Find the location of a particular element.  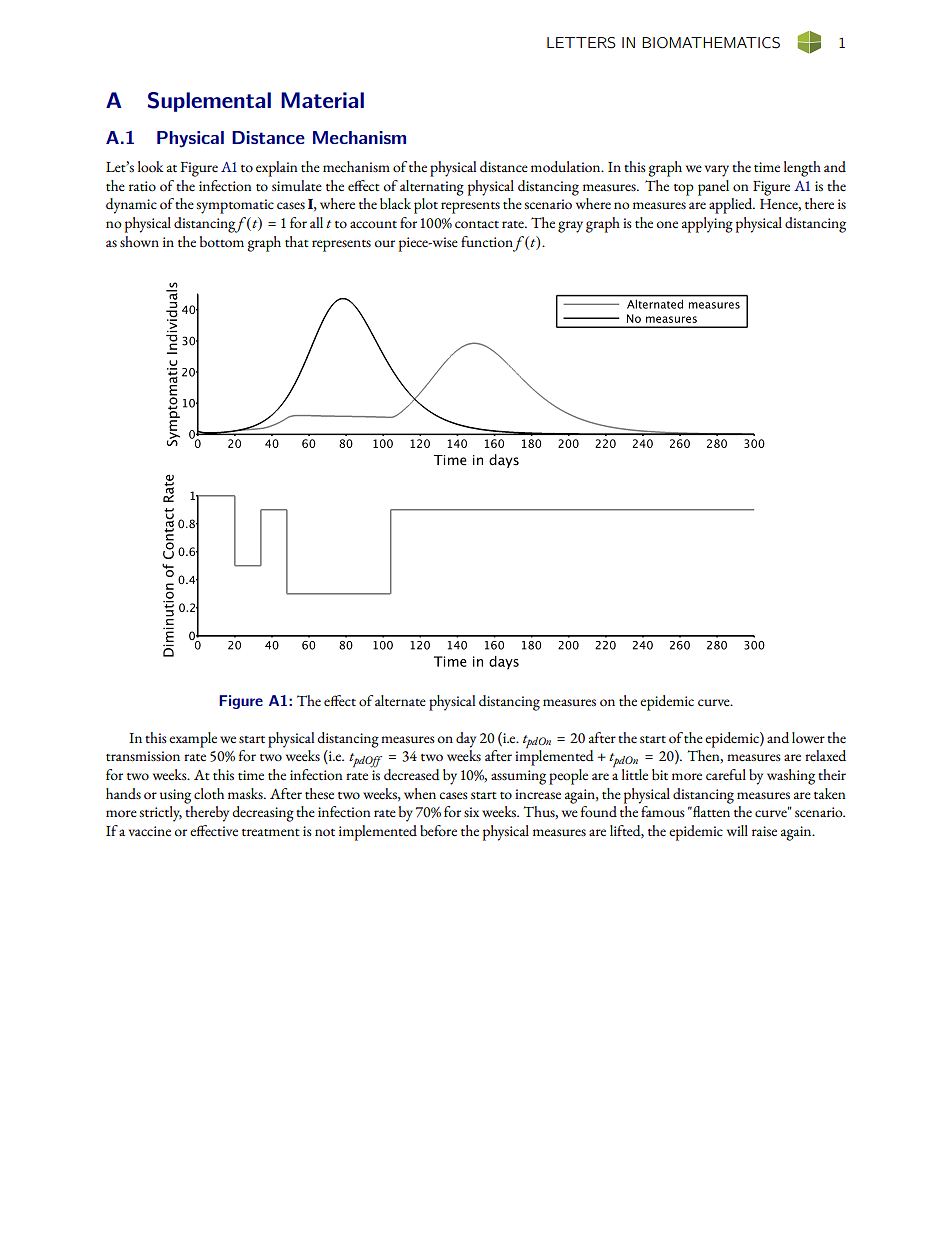

six is located at coordinates (471, 812).
